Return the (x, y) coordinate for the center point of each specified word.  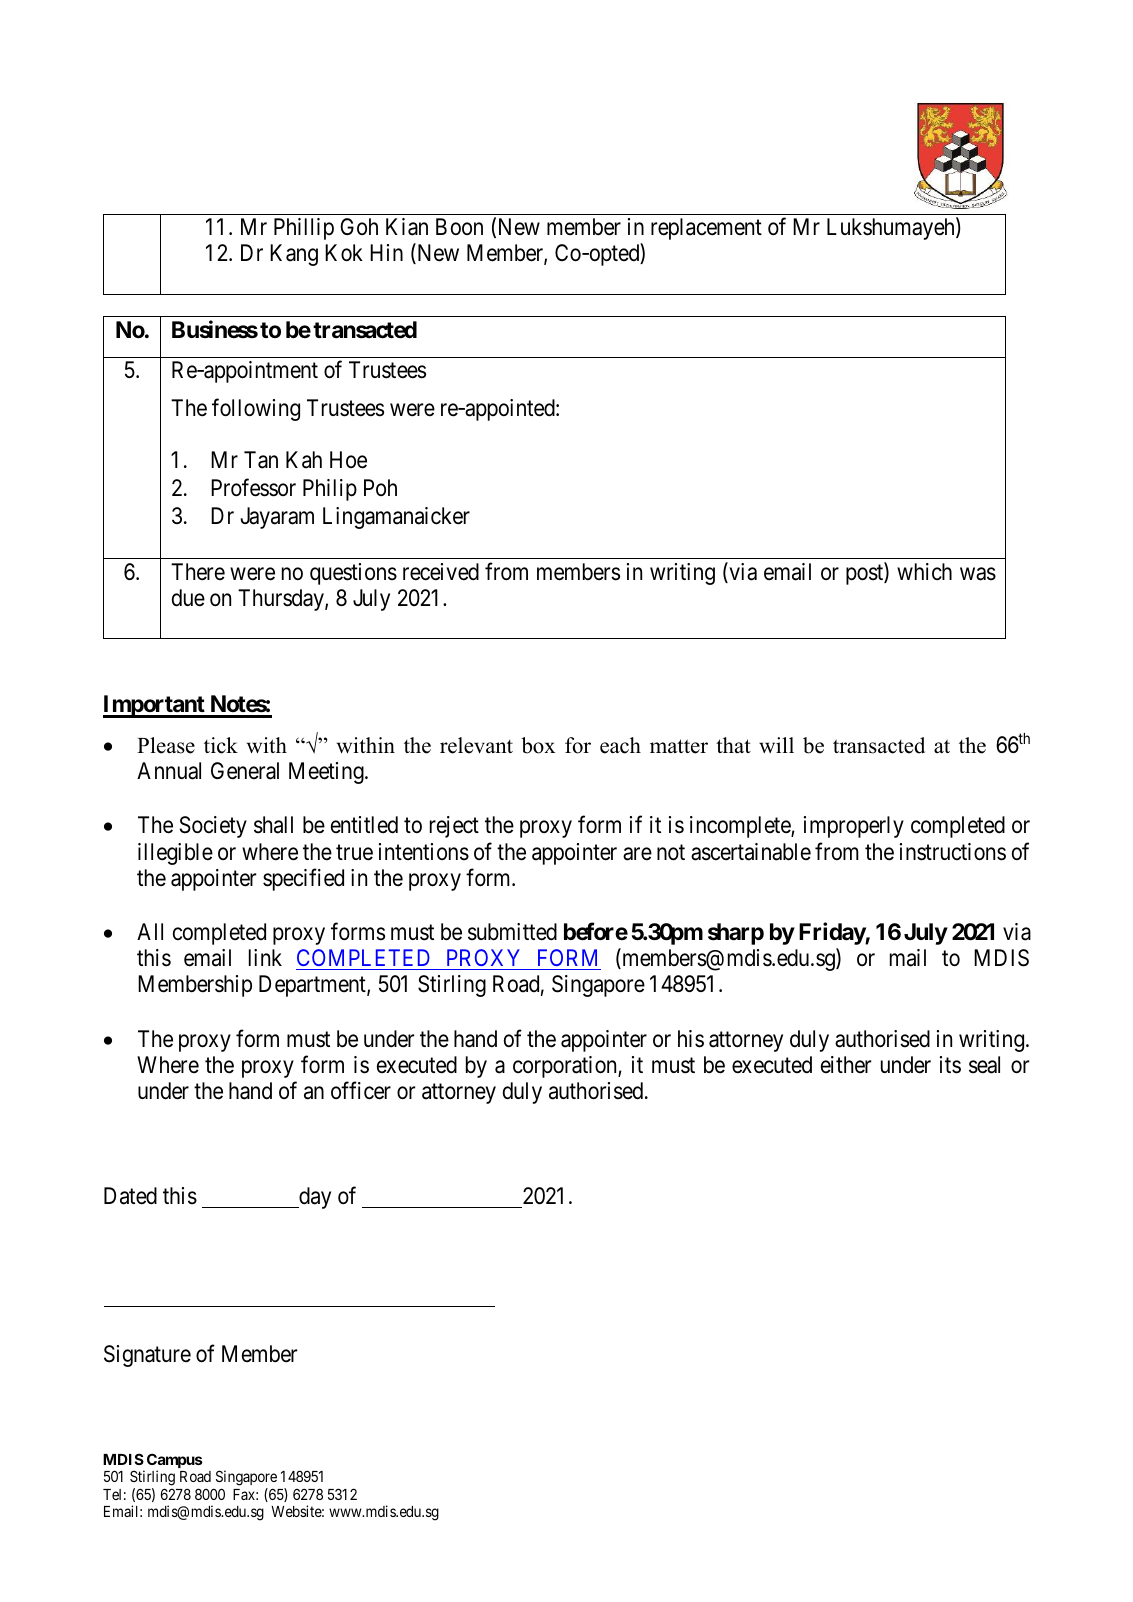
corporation (566, 1067)
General (245, 771)
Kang (294, 255)
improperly (854, 827)
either (846, 1065)
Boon (459, 226)
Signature (147, 1356)
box (538, 745)
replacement (706, 229)
